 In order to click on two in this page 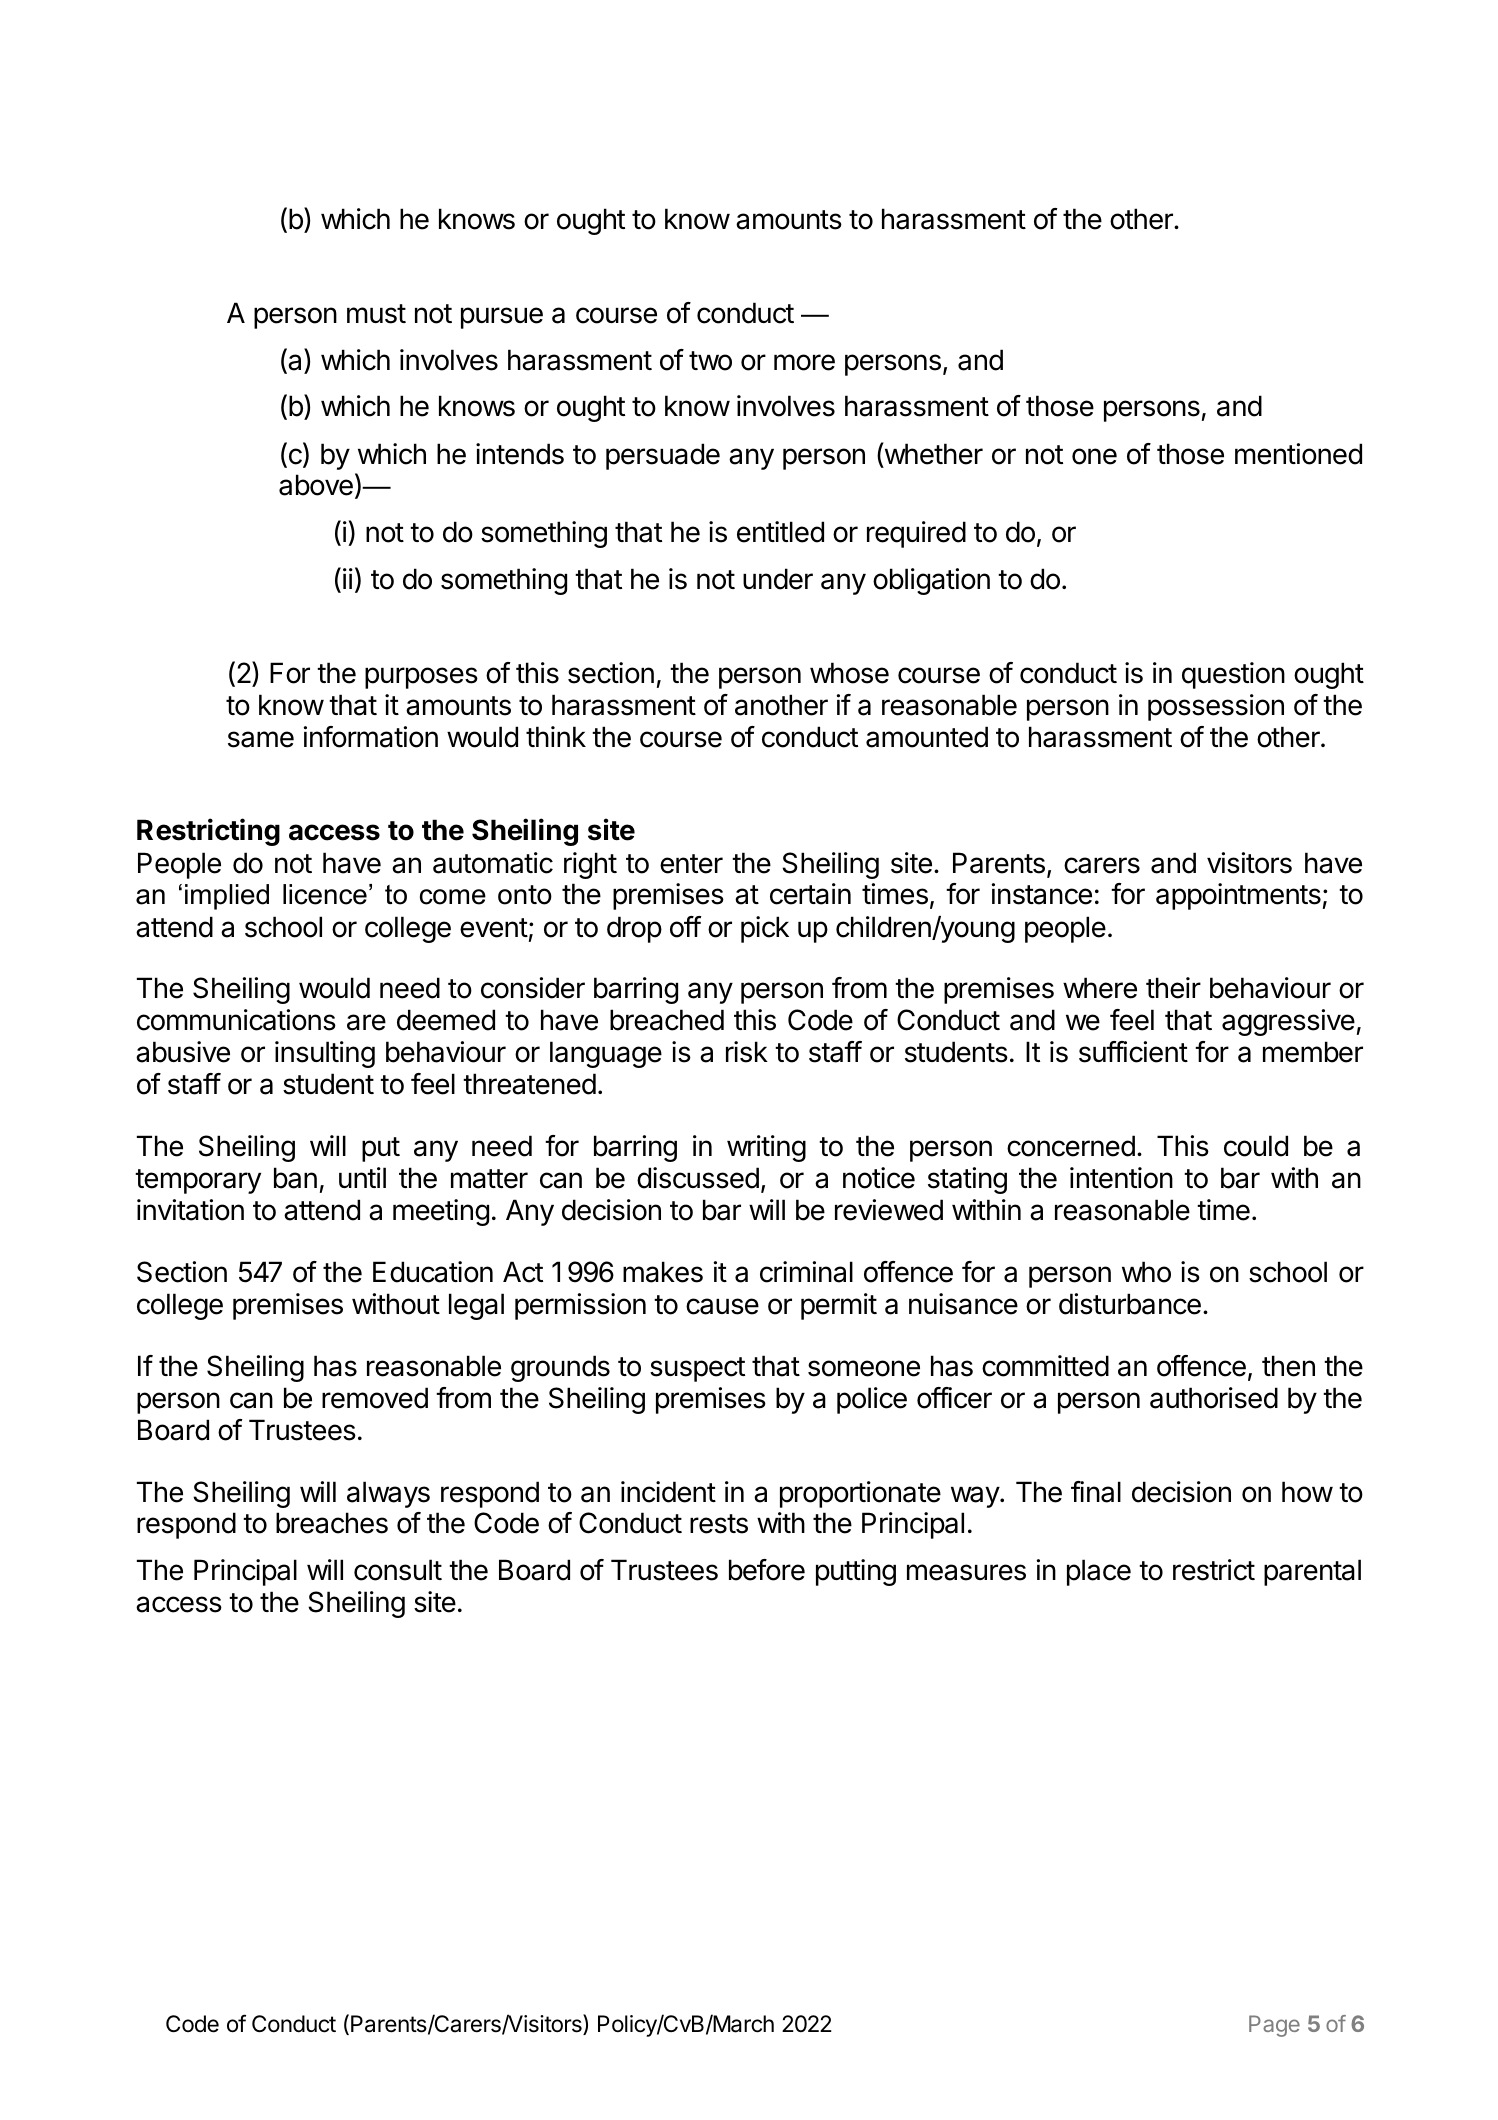, I will do `click(710, 361)`.
